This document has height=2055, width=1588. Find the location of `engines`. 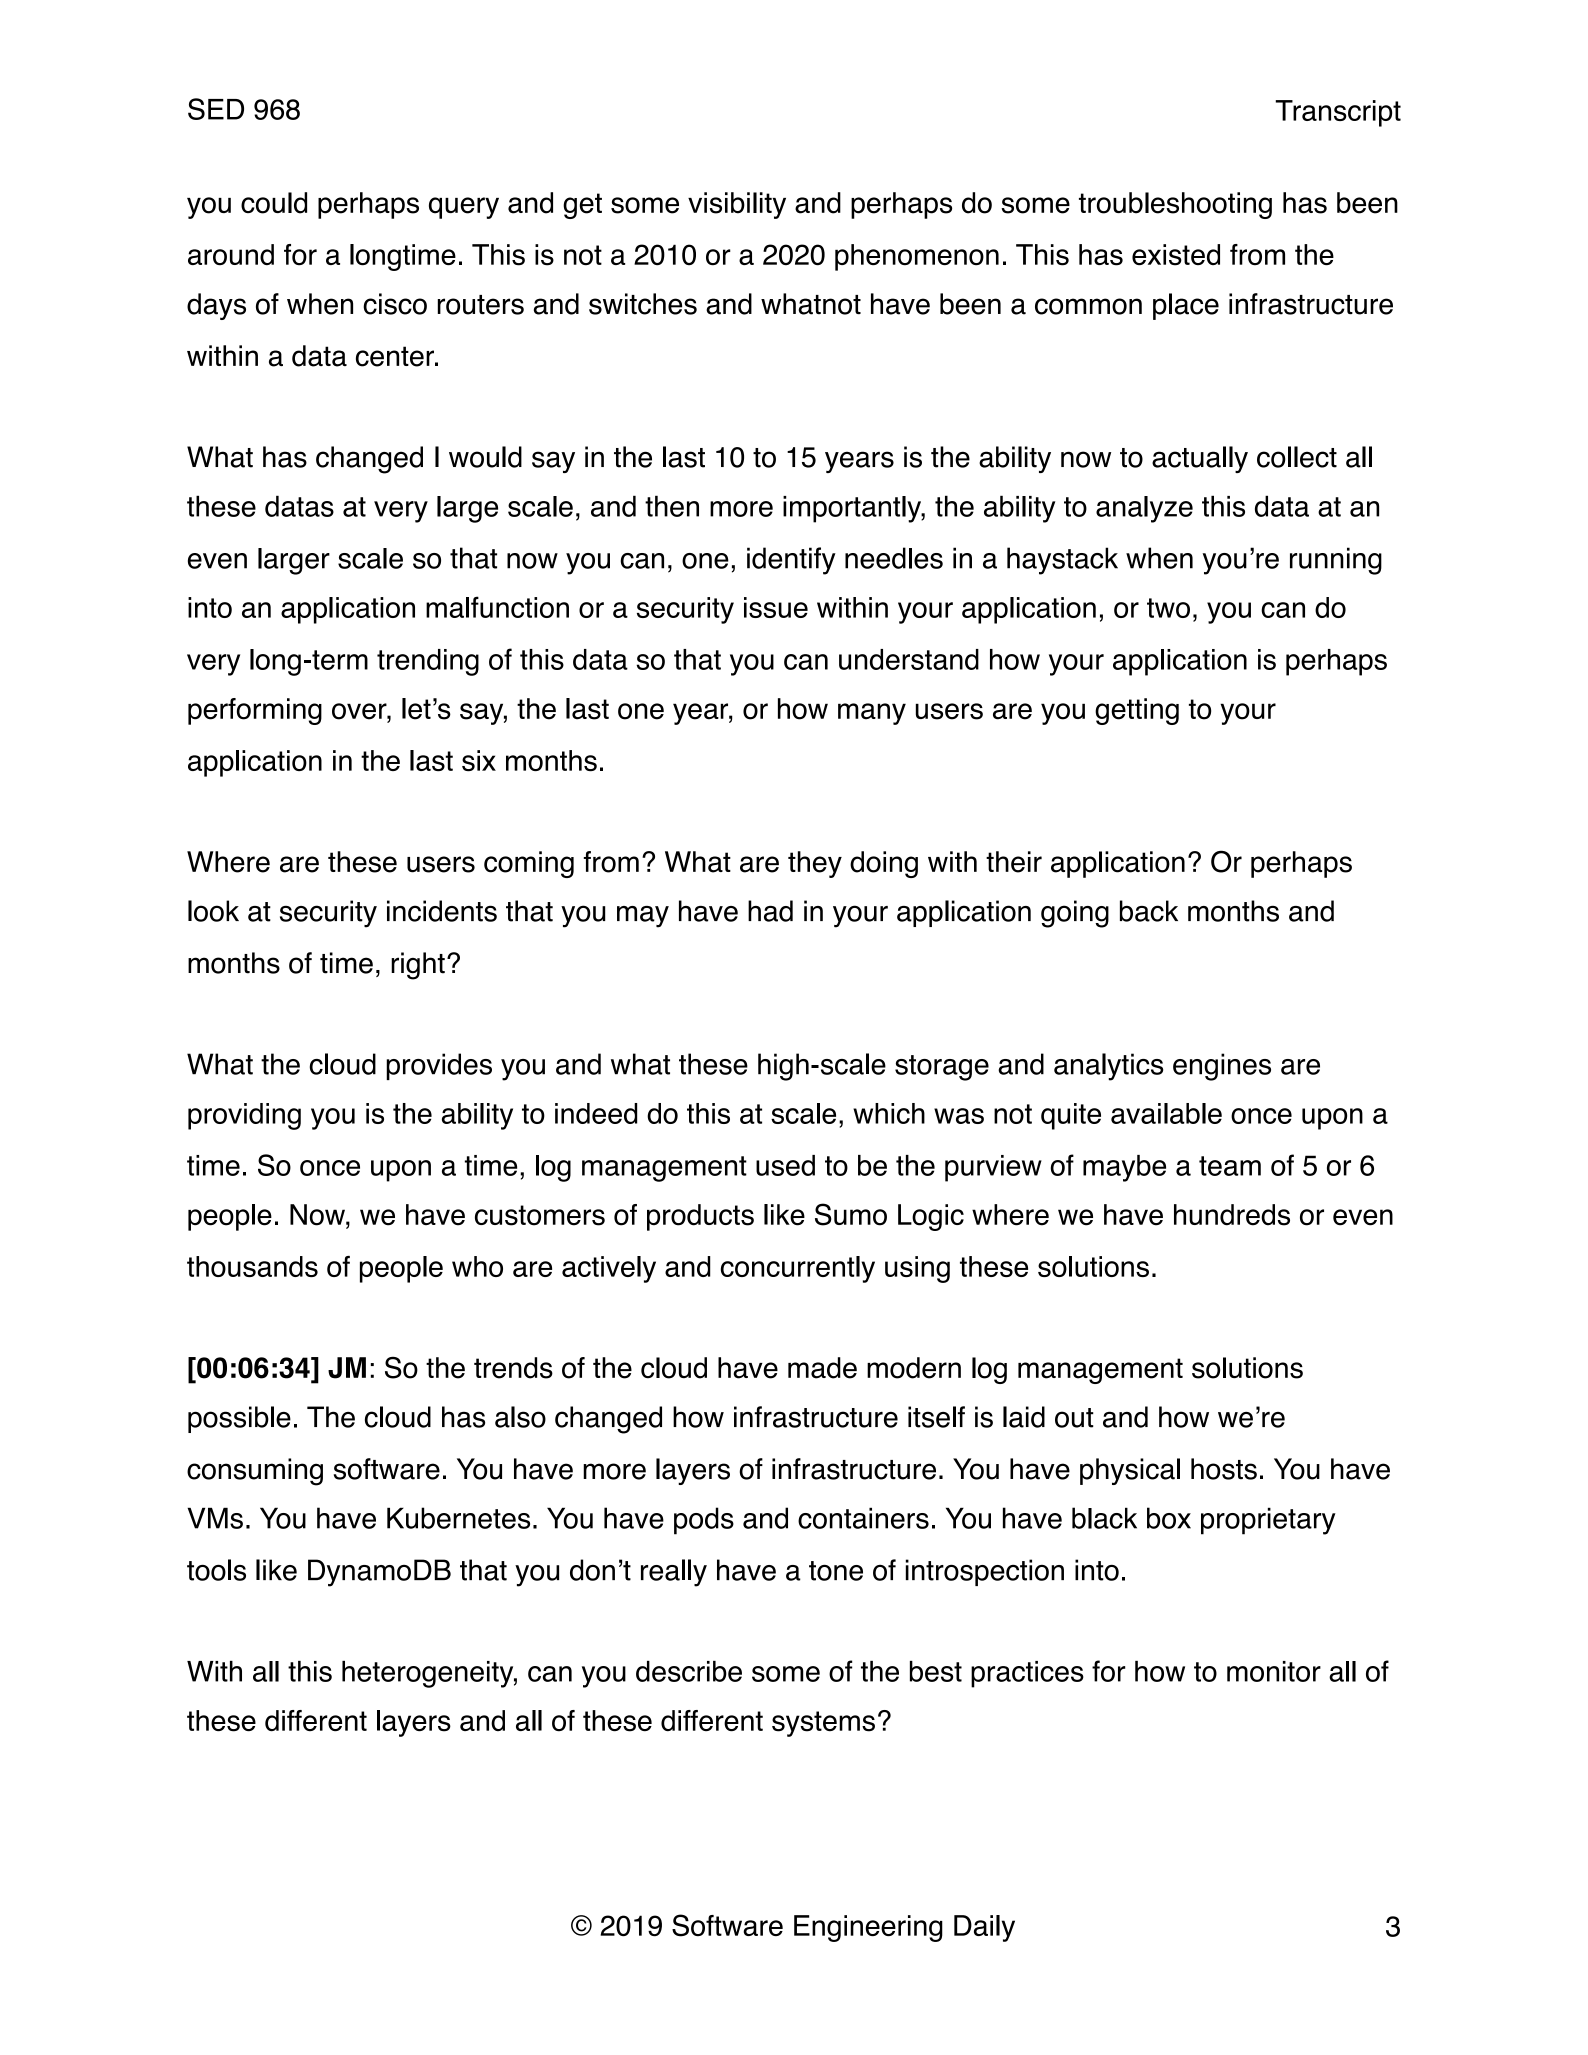

engines is located at coordinates (1222, 1067).
